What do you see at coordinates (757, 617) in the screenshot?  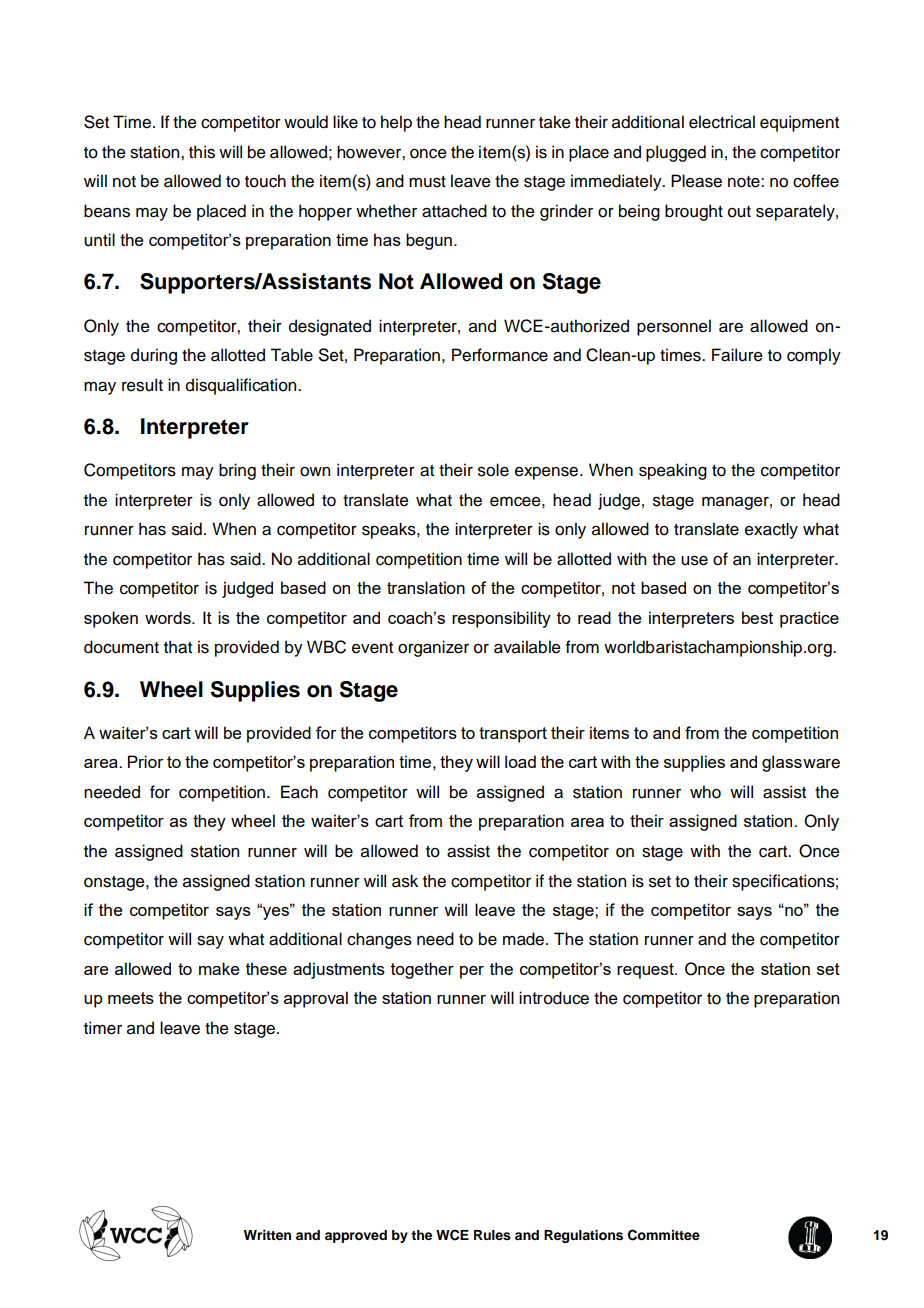 I see `best` at bounding box center [757, 617].
